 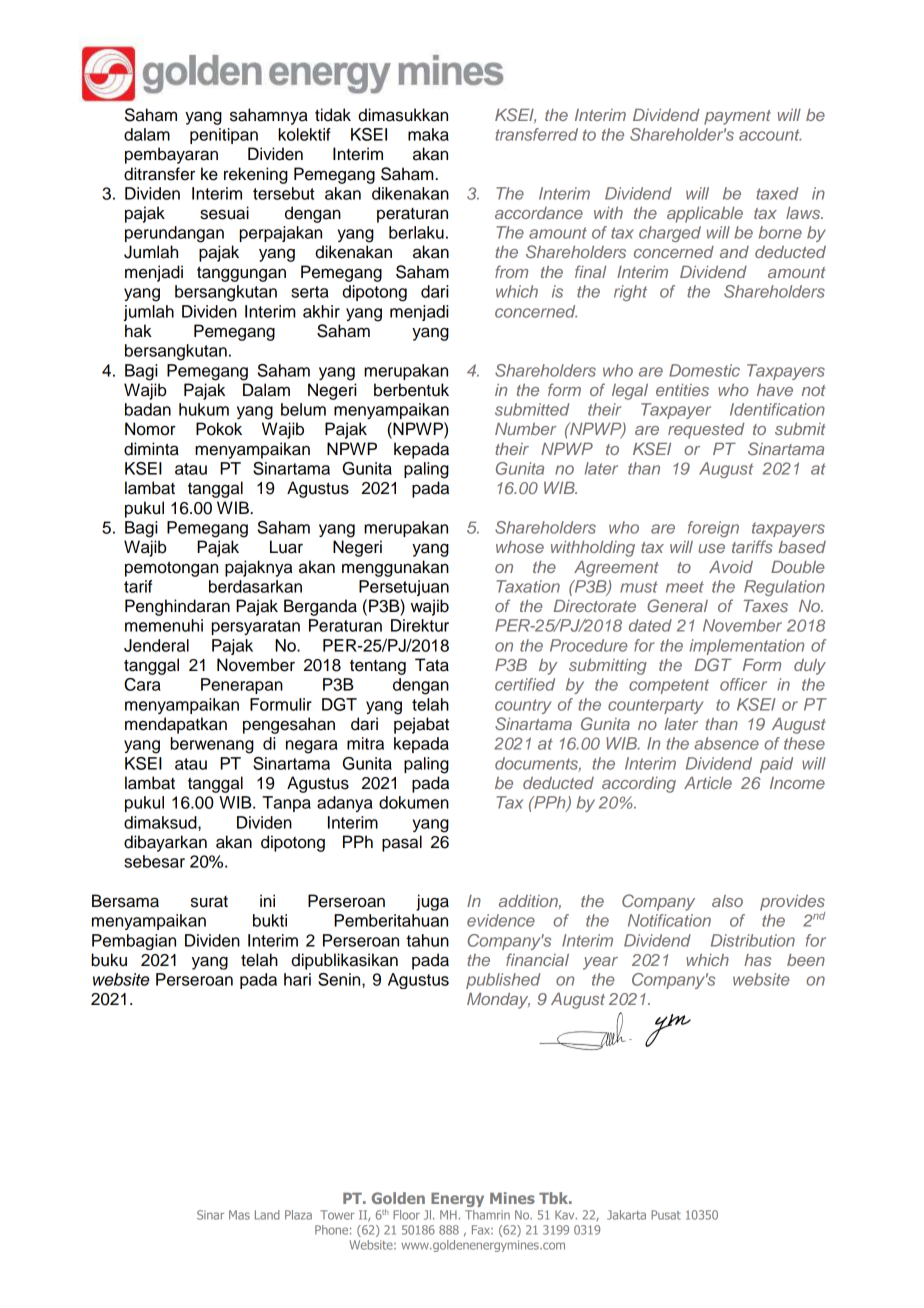 What do you see at coordinates (626, 1215) in the screenshot?
I see `Jakarta` at bounding box center [626, 1215].
